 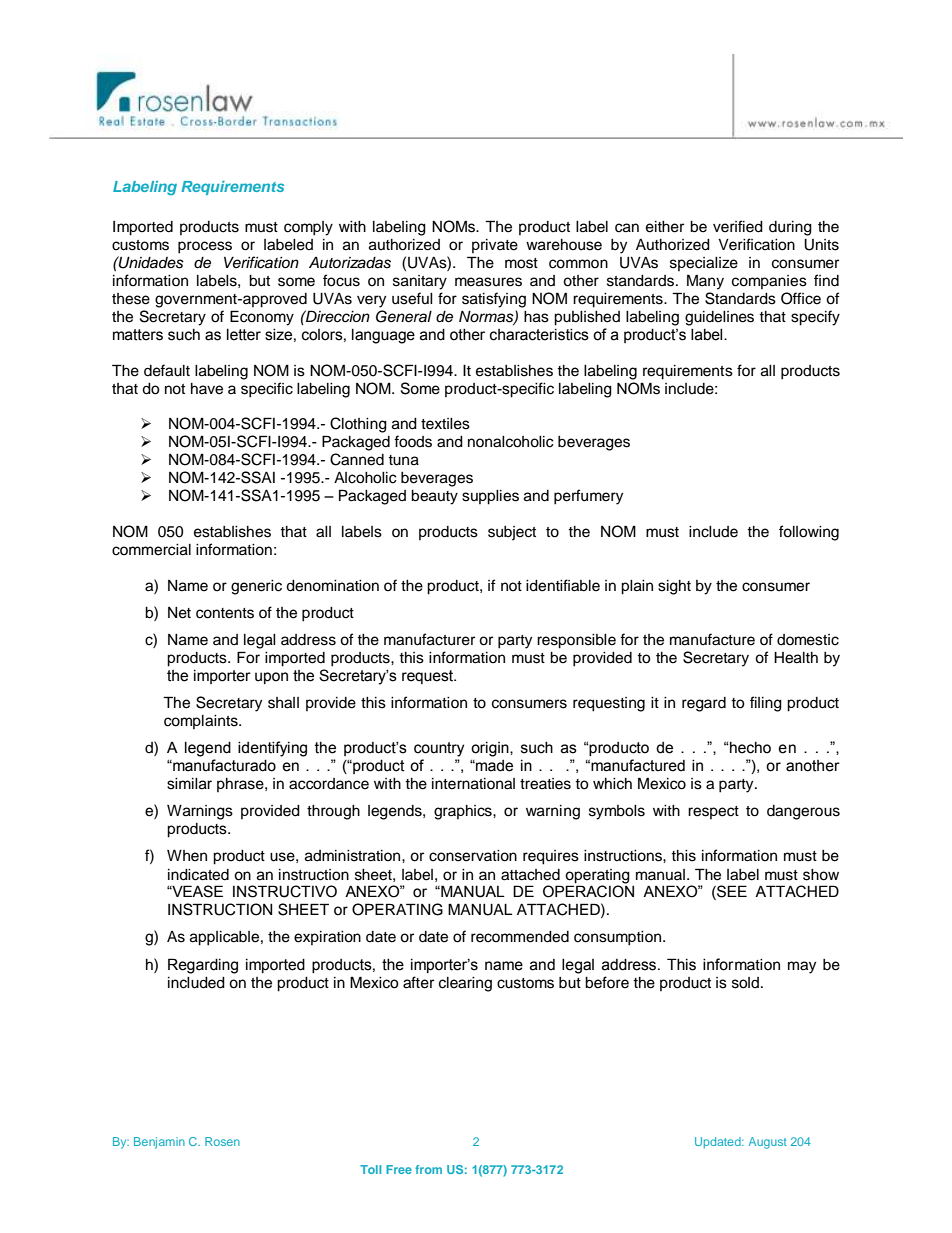 I want to click on Rosen, so click(x=222, y=1141).
